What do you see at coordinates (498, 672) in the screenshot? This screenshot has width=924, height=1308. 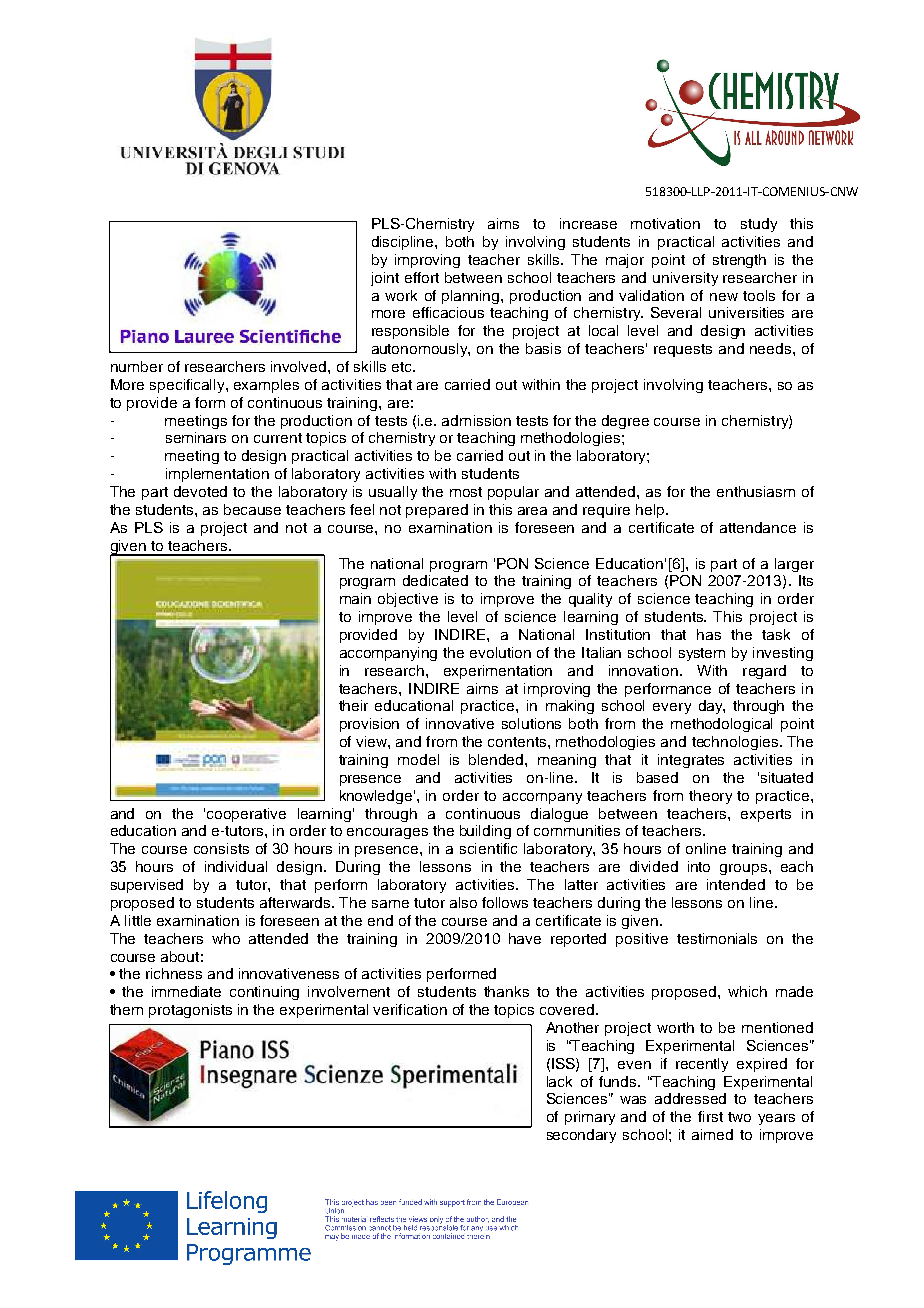 I see `experimentation` at bounding box center [498, 672].
